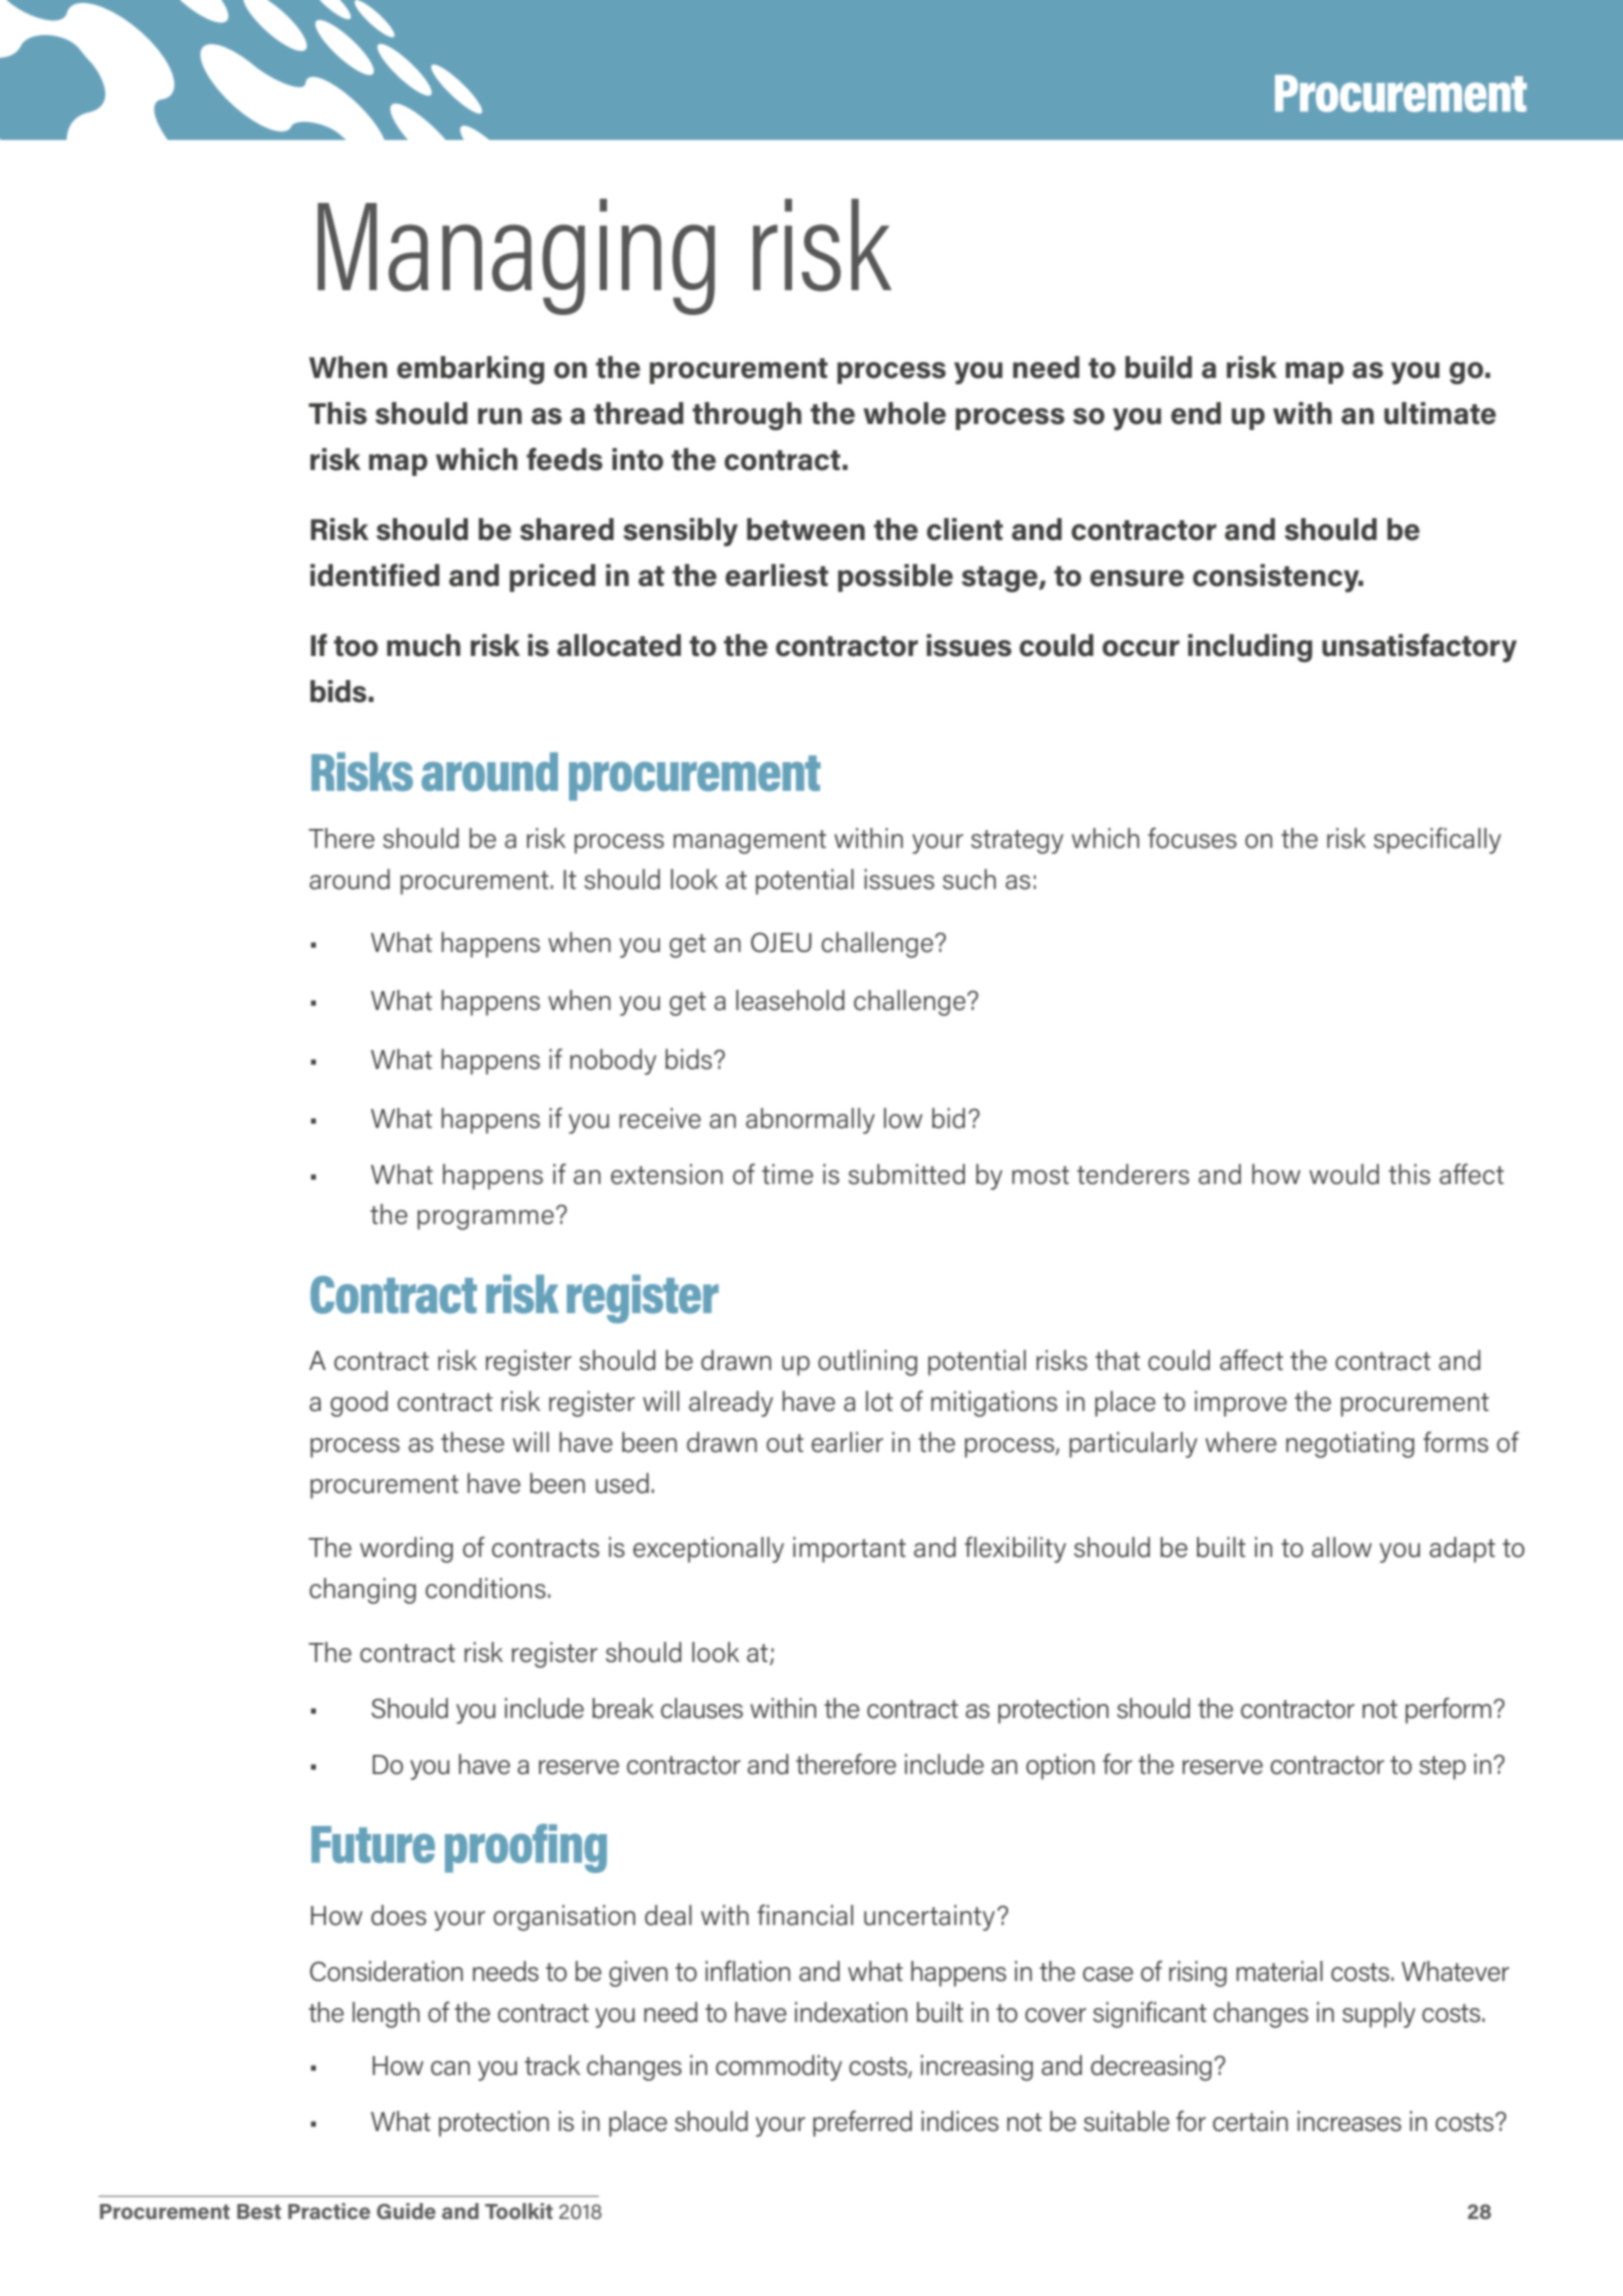  What do you see at coordinates (1440, 413) in the document?
I see `ultimate` at bounding box center [1440, 413].
